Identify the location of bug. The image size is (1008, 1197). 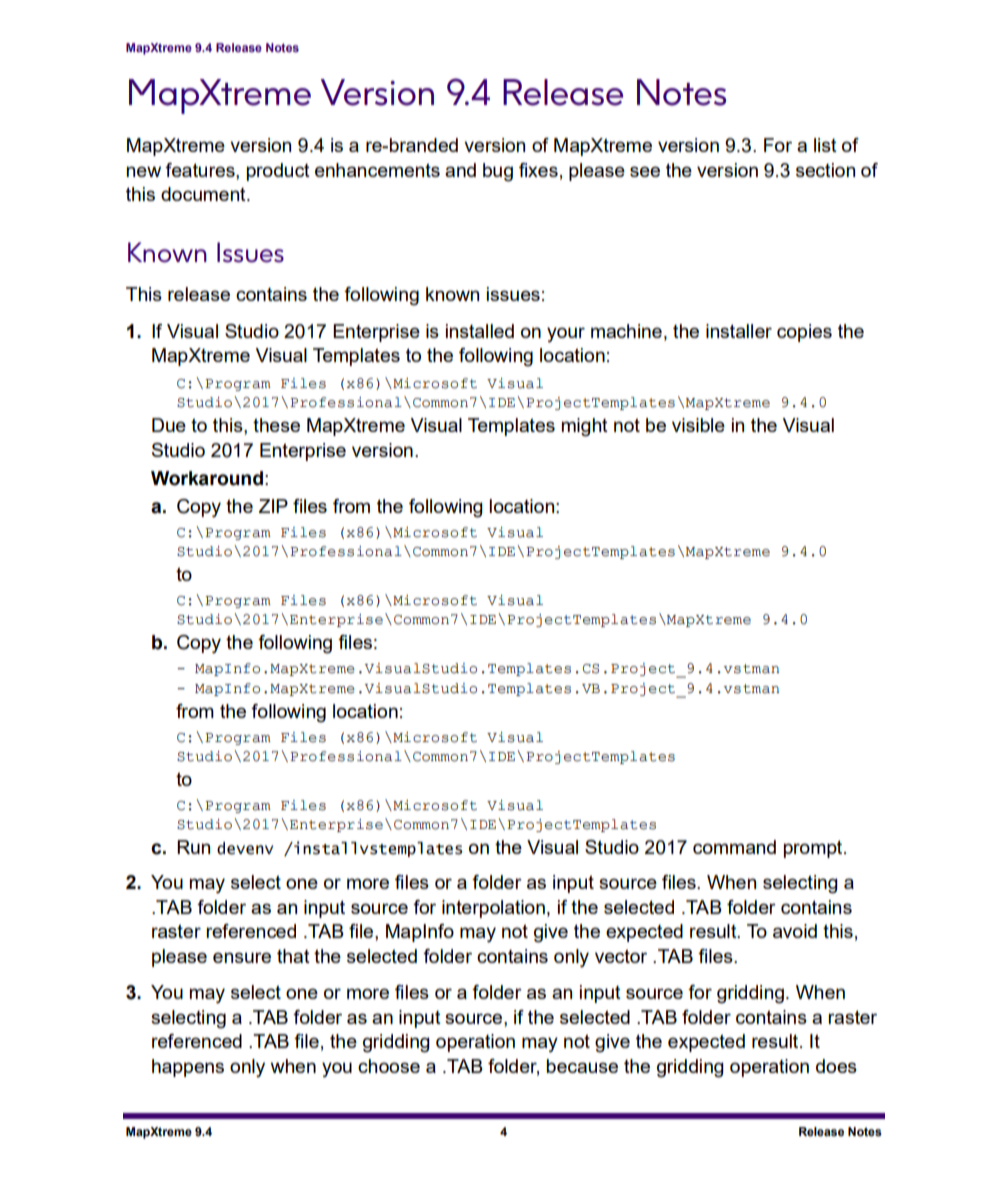
(498, 172).
